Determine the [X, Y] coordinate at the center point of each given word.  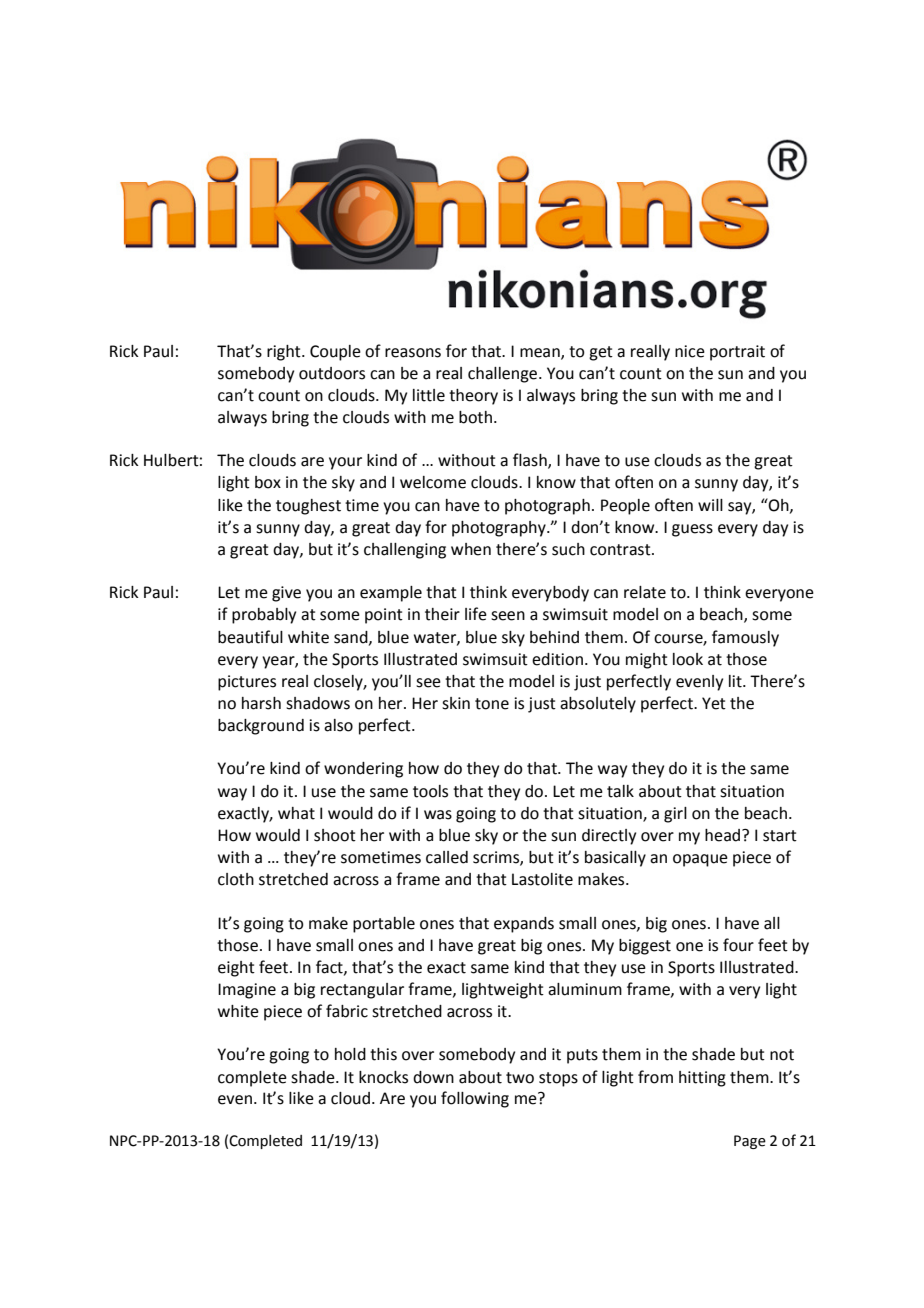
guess [692, 530]
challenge [504, 375]
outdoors [332, 373]
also [338, 725]
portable [384, 925]
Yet [714, 703]
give [286, 594]
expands [524, 925]
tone [492, 704]
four [738, 945]
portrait [737, 353]
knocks [383, 1077]
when [471, 549]
